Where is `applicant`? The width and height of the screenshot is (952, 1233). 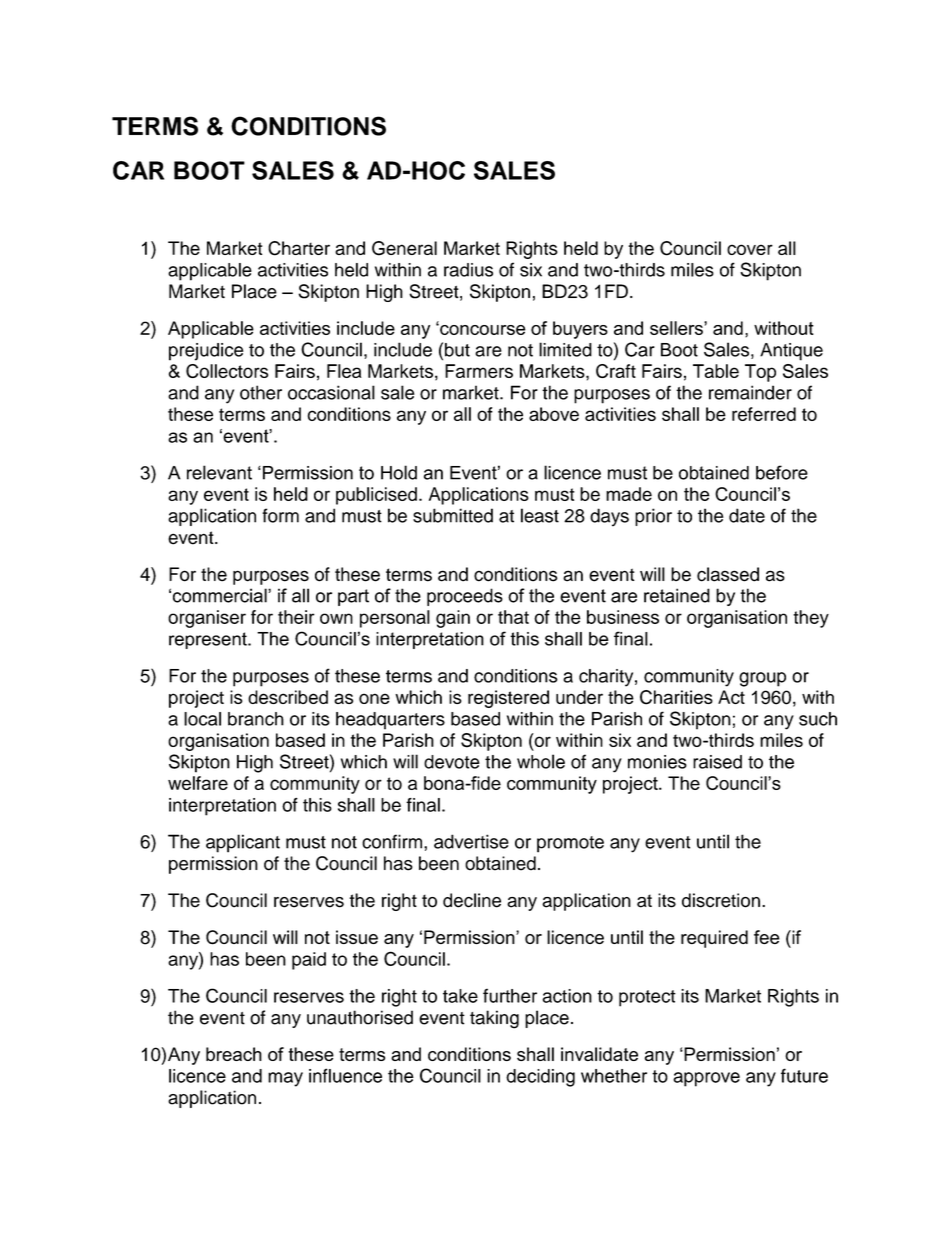
applicant is located at coordinates (243, 843).
